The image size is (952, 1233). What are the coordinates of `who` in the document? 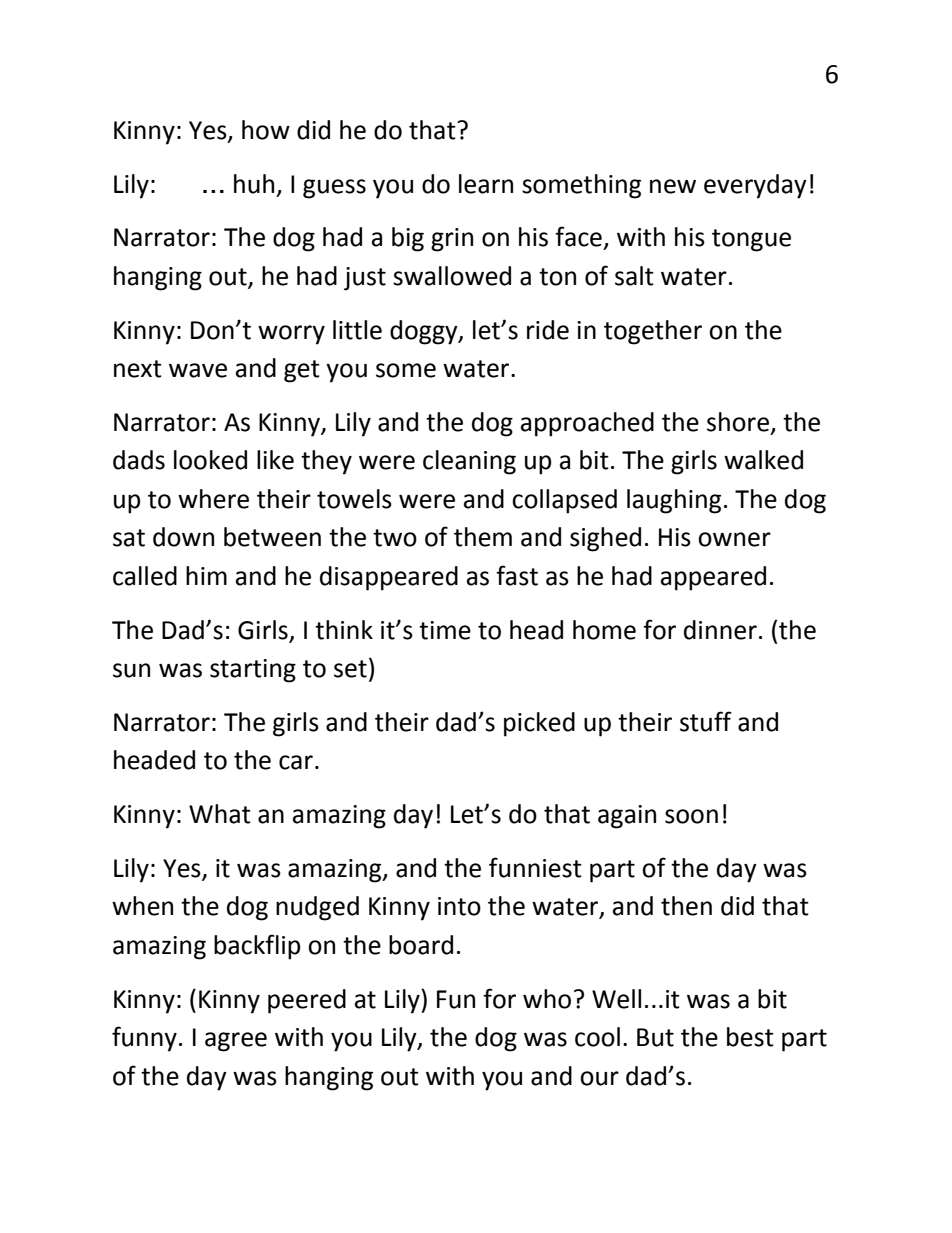 It's located at (547, 999).
